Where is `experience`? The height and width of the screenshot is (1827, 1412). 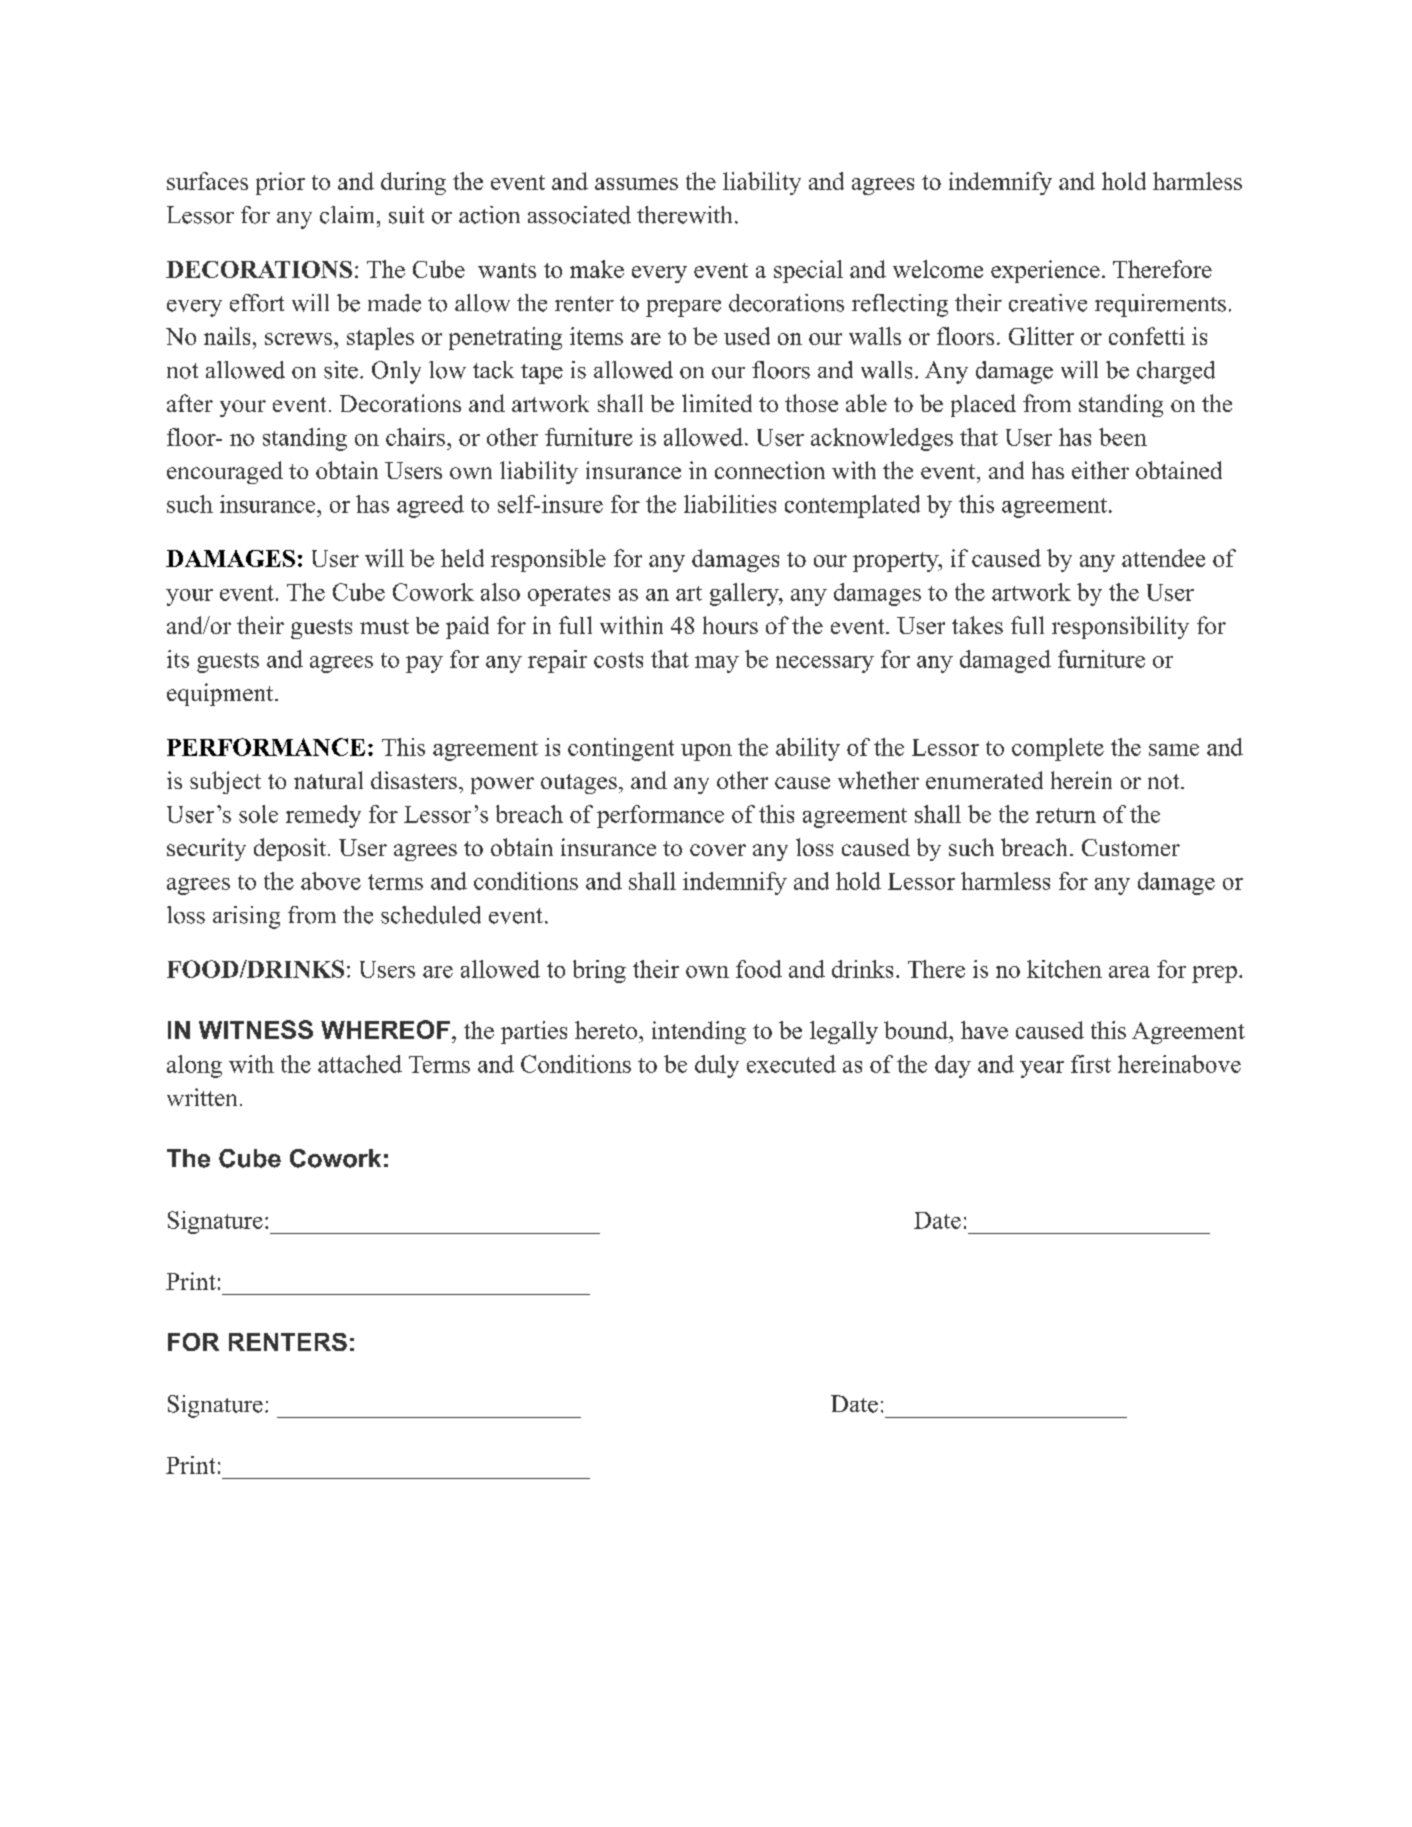 experience is located at coordinates (1045, 271).
